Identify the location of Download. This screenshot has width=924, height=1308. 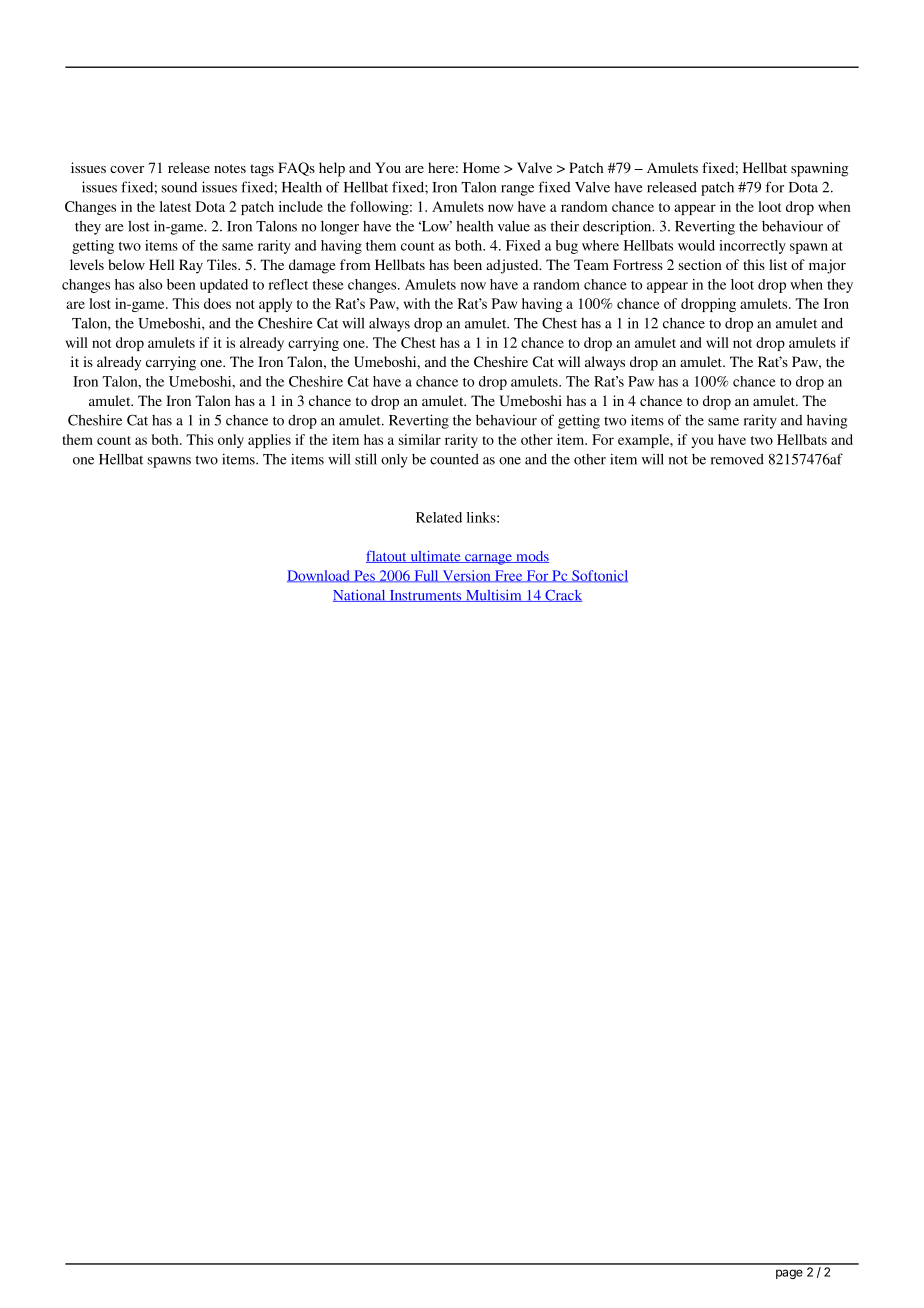
(319, 576).
